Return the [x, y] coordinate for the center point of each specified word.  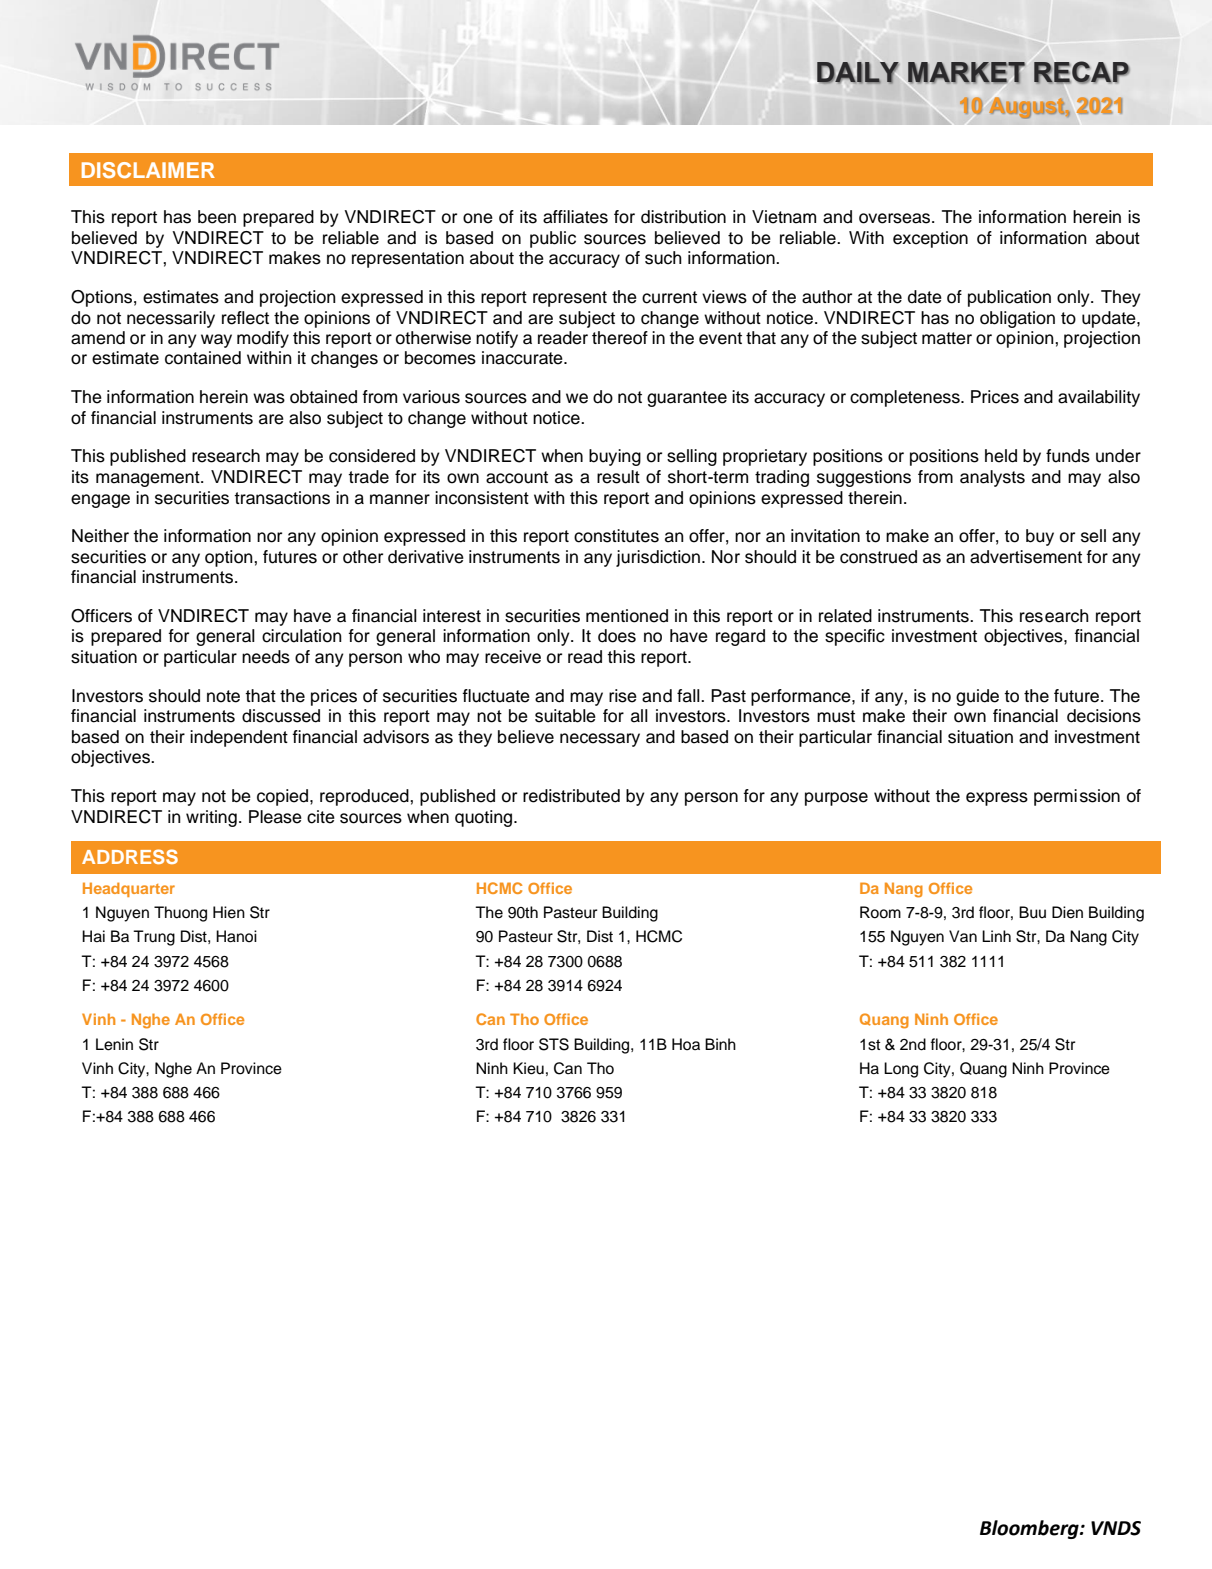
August [1027, 108]
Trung [154, 938]
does [617, 636]
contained [203, 358]
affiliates [575, 217]
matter [947, 338]
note [223, 696]
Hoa [686, 1044]
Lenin [114, 1044]
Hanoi [236, 936]
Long [901, 1070]
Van [963, 936]
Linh [996, 936]
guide [977, 697]
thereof [620, 338]
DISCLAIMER [148, 170]
